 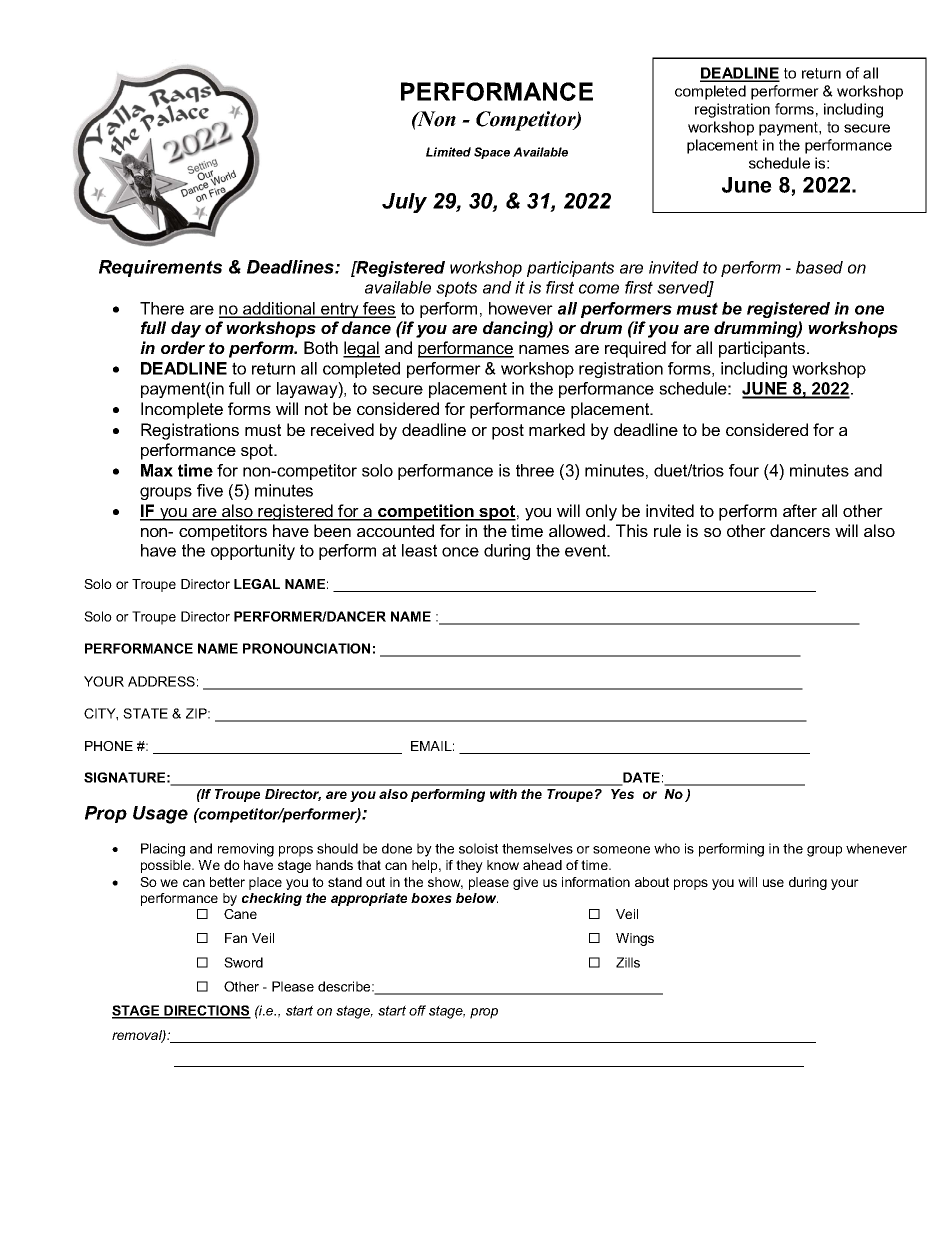 I want to click on themselves, so click(x=537, y=848).
